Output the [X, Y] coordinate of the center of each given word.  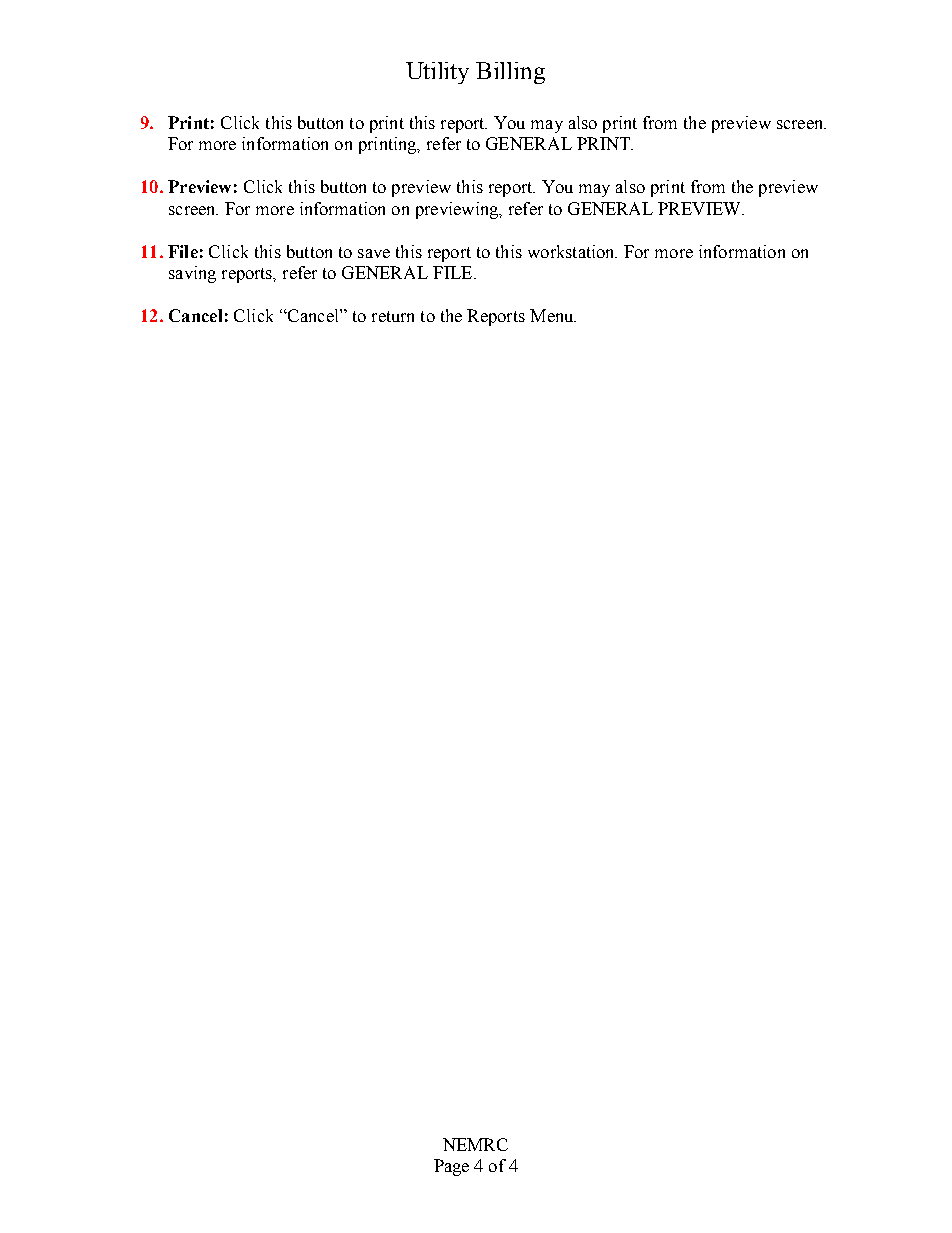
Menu [553, 315]
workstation [572, 251]
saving [192, 274]
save [374, 253]
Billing [510, 73]
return [393, 316]
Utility [437, 73]
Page [451, 1167]
